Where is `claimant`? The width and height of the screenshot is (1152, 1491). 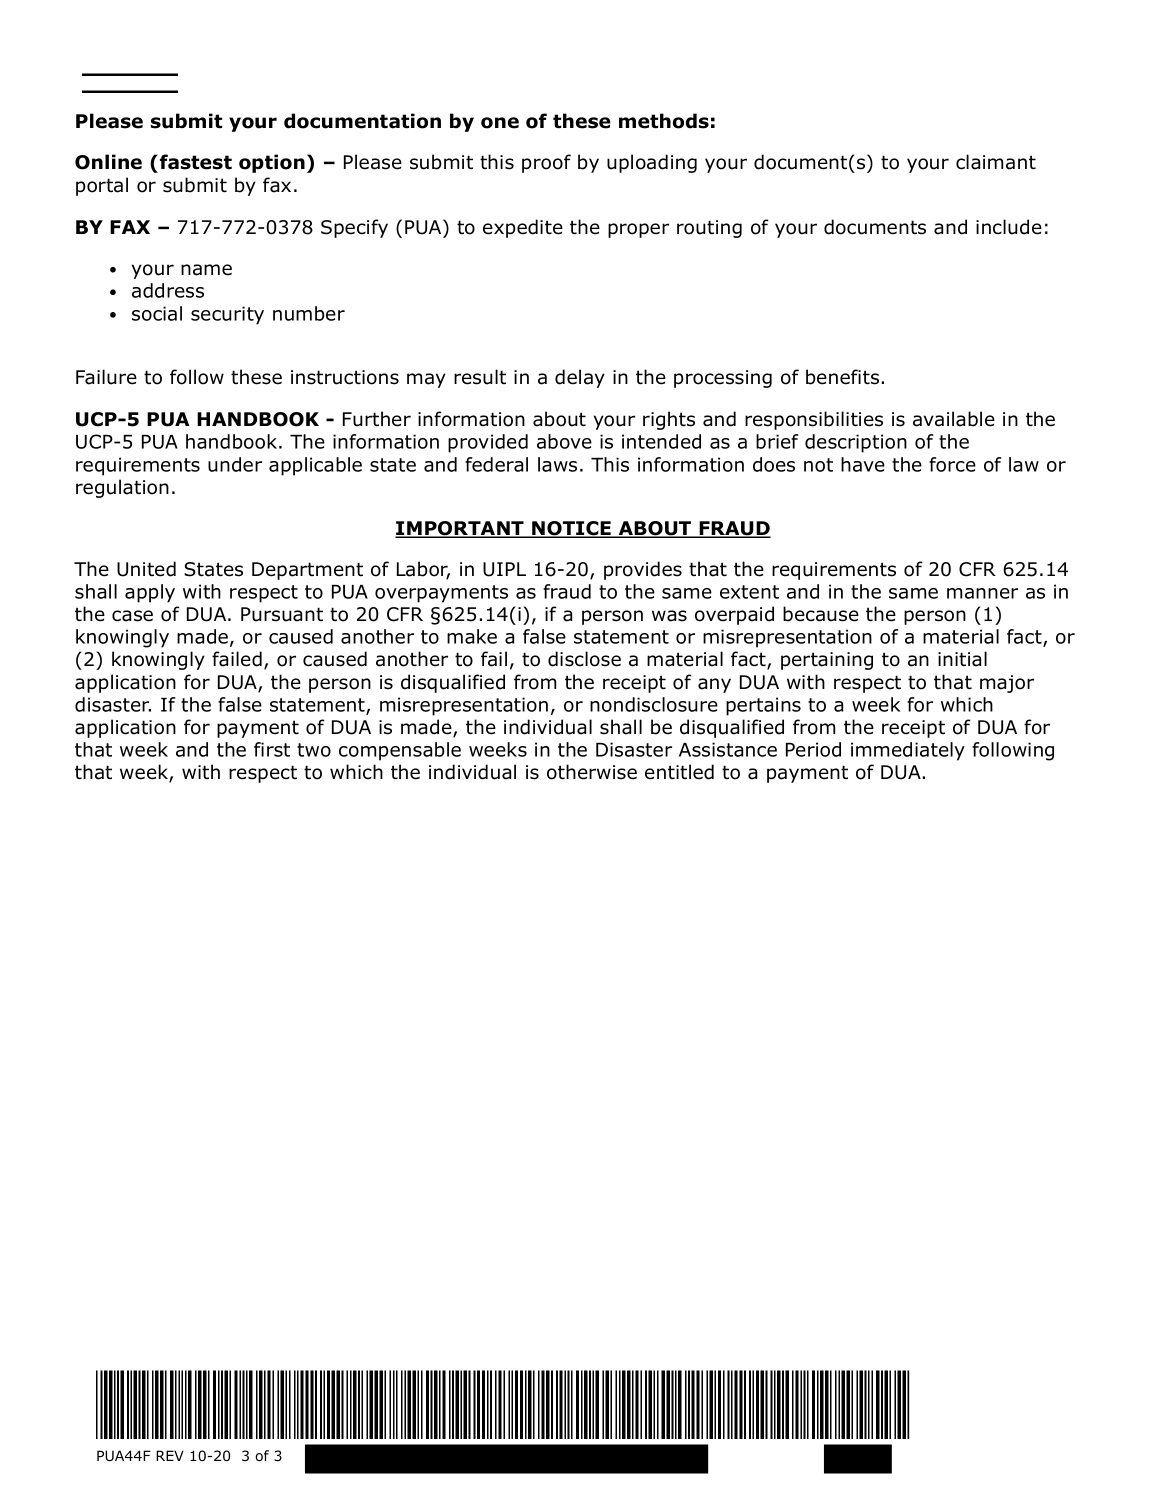 claimant is located at coordinates (996, 162).
